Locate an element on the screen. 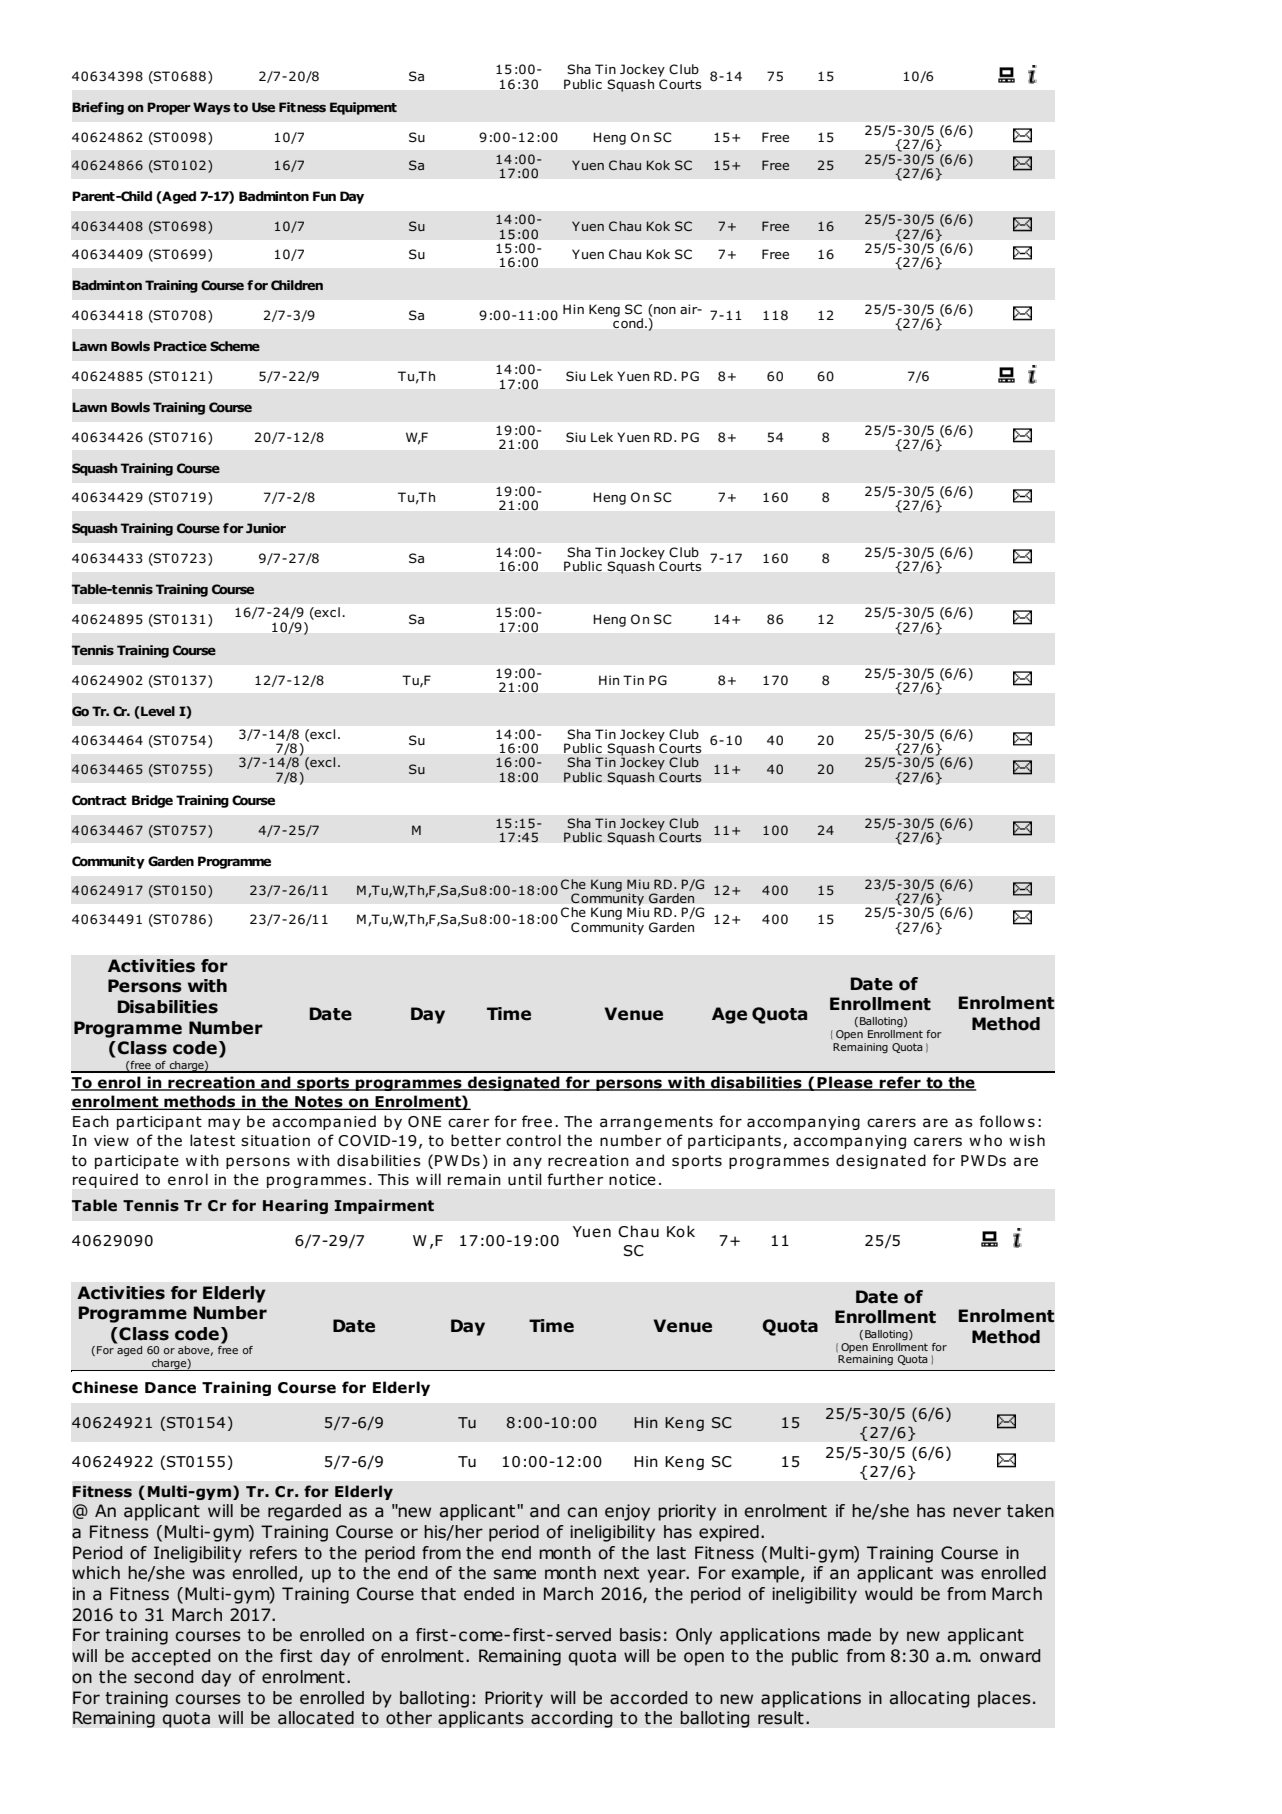  Dance is located at coordinates (170, 1388).
